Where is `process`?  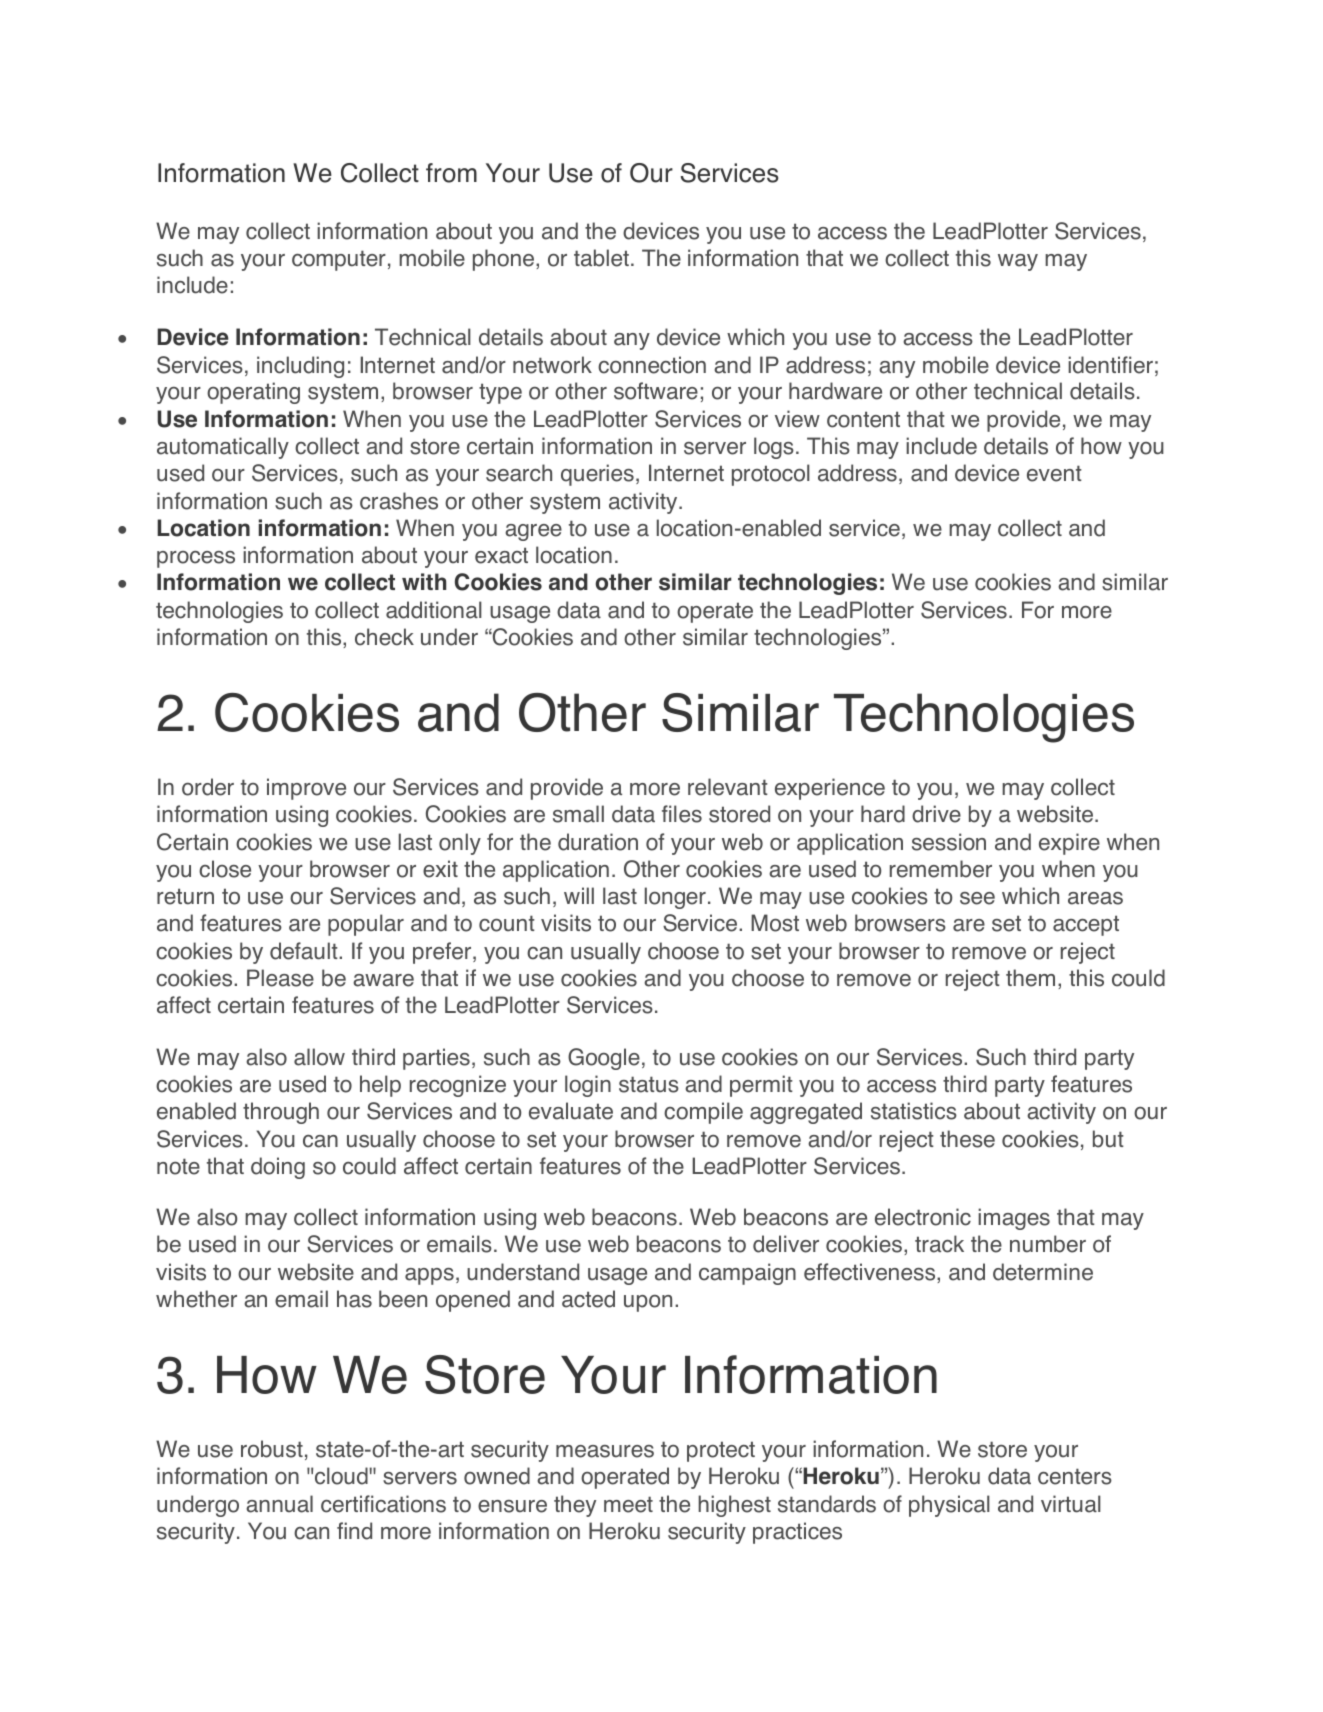
process is located at coordinates (196, 559).
